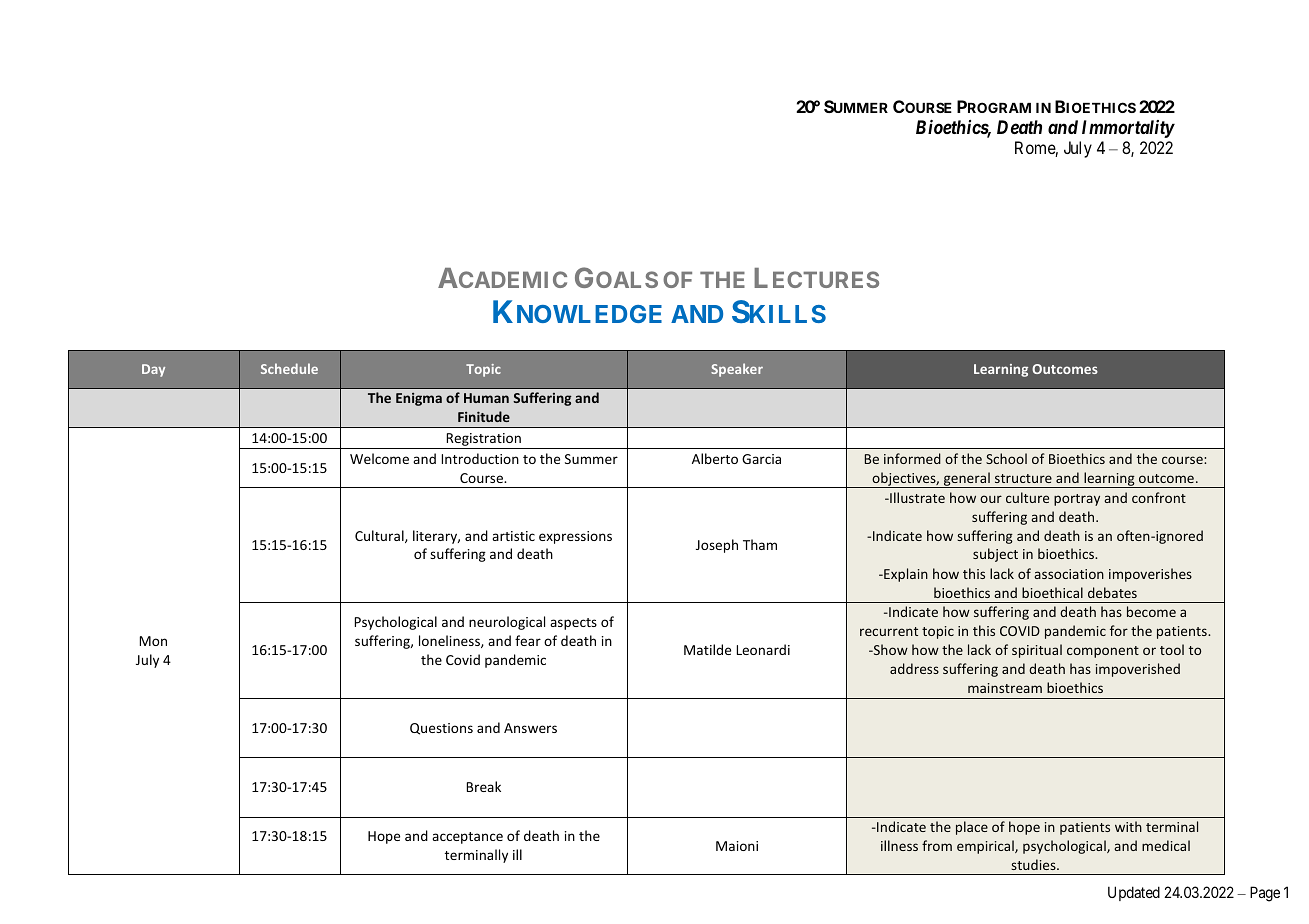 The width and height of the screenshot is (1309, 924). I want to click on Answers, so click(530, 728).
